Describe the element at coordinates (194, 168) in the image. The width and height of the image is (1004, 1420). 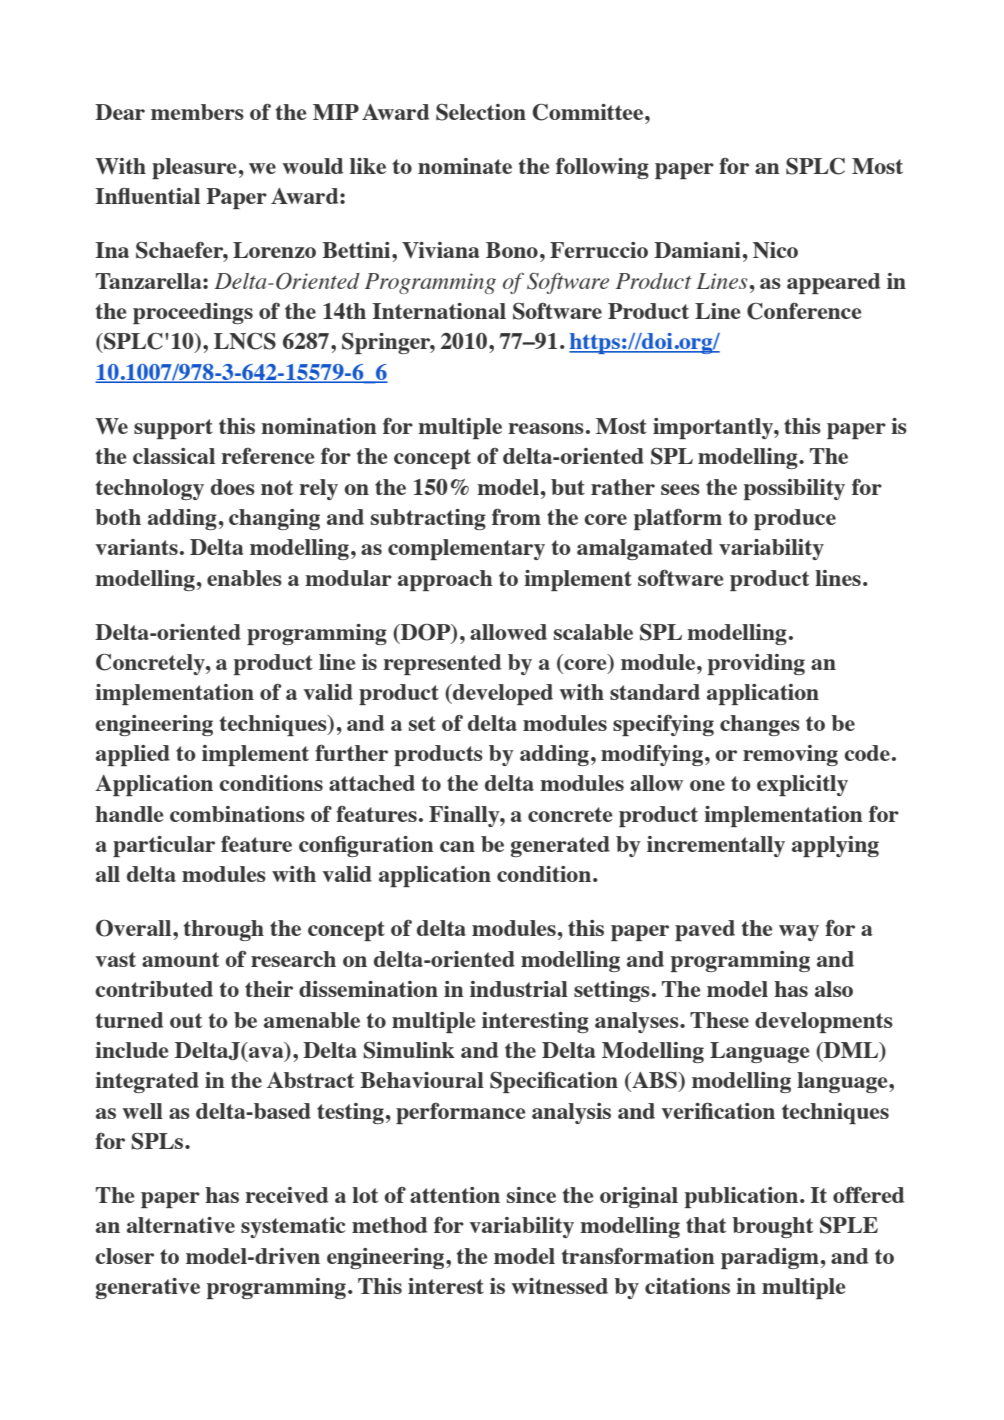
I see `pleasure` at that location.
